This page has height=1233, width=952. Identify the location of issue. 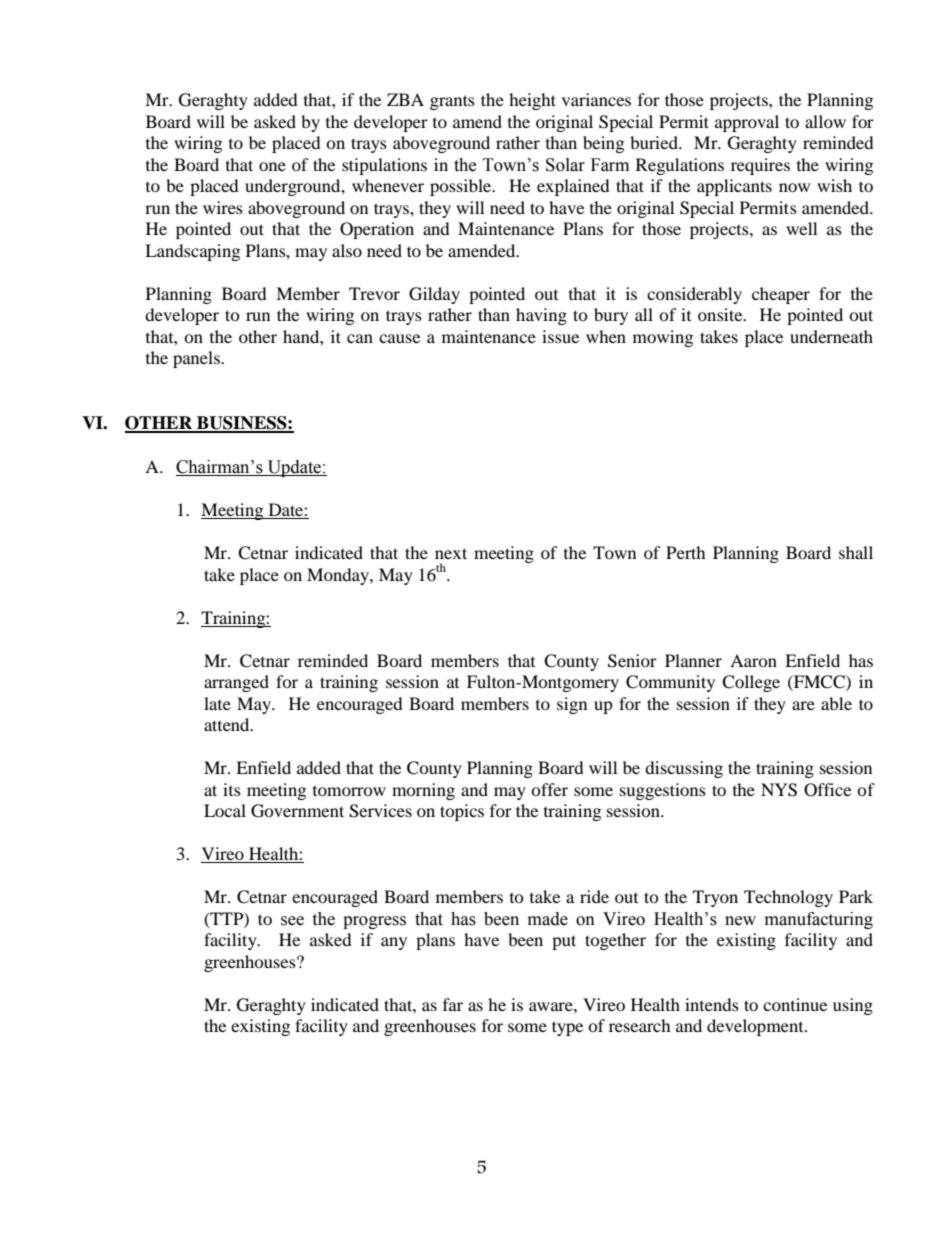
(560, 336).
